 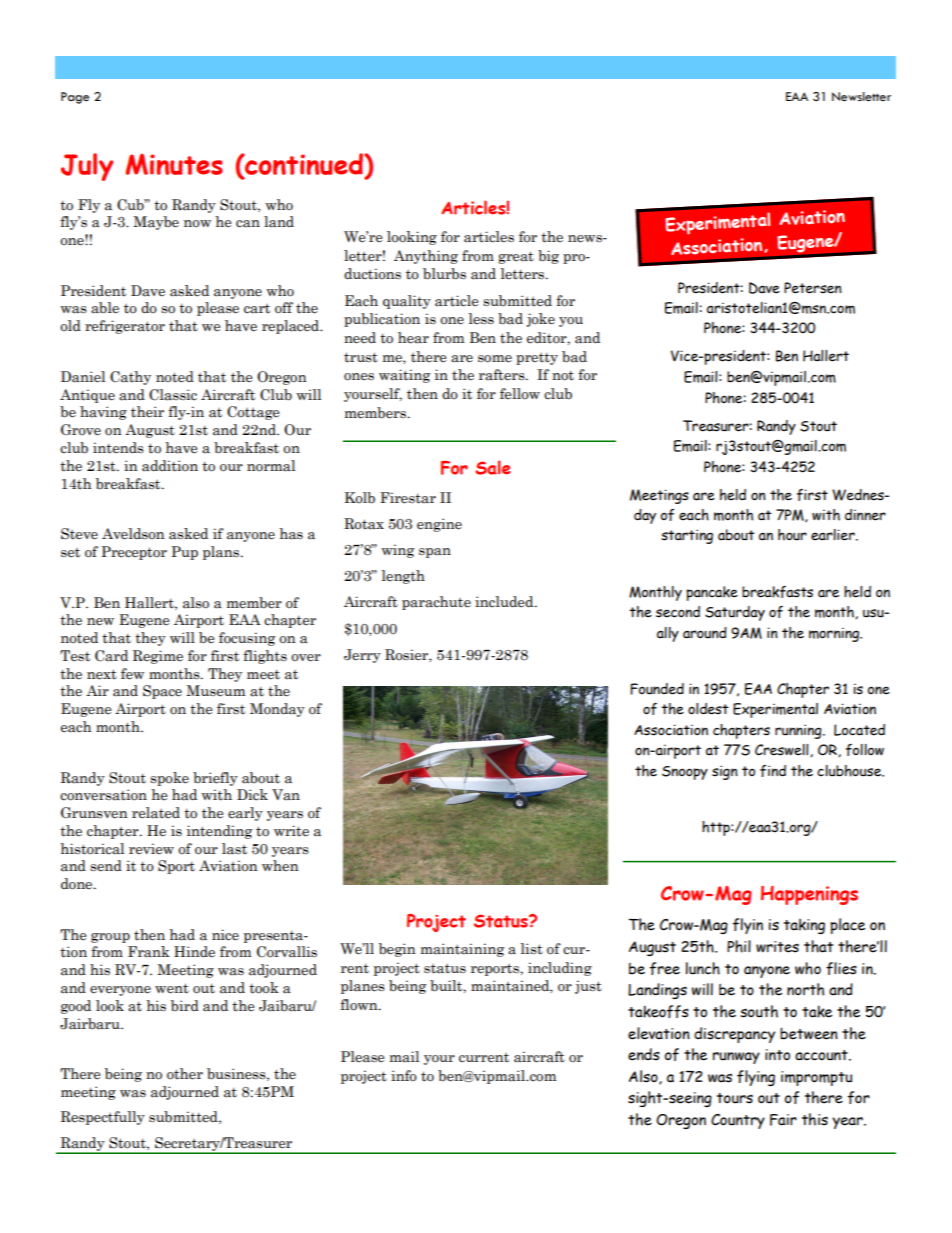 I want to click on maintaining, so click(x=462, y=950).
